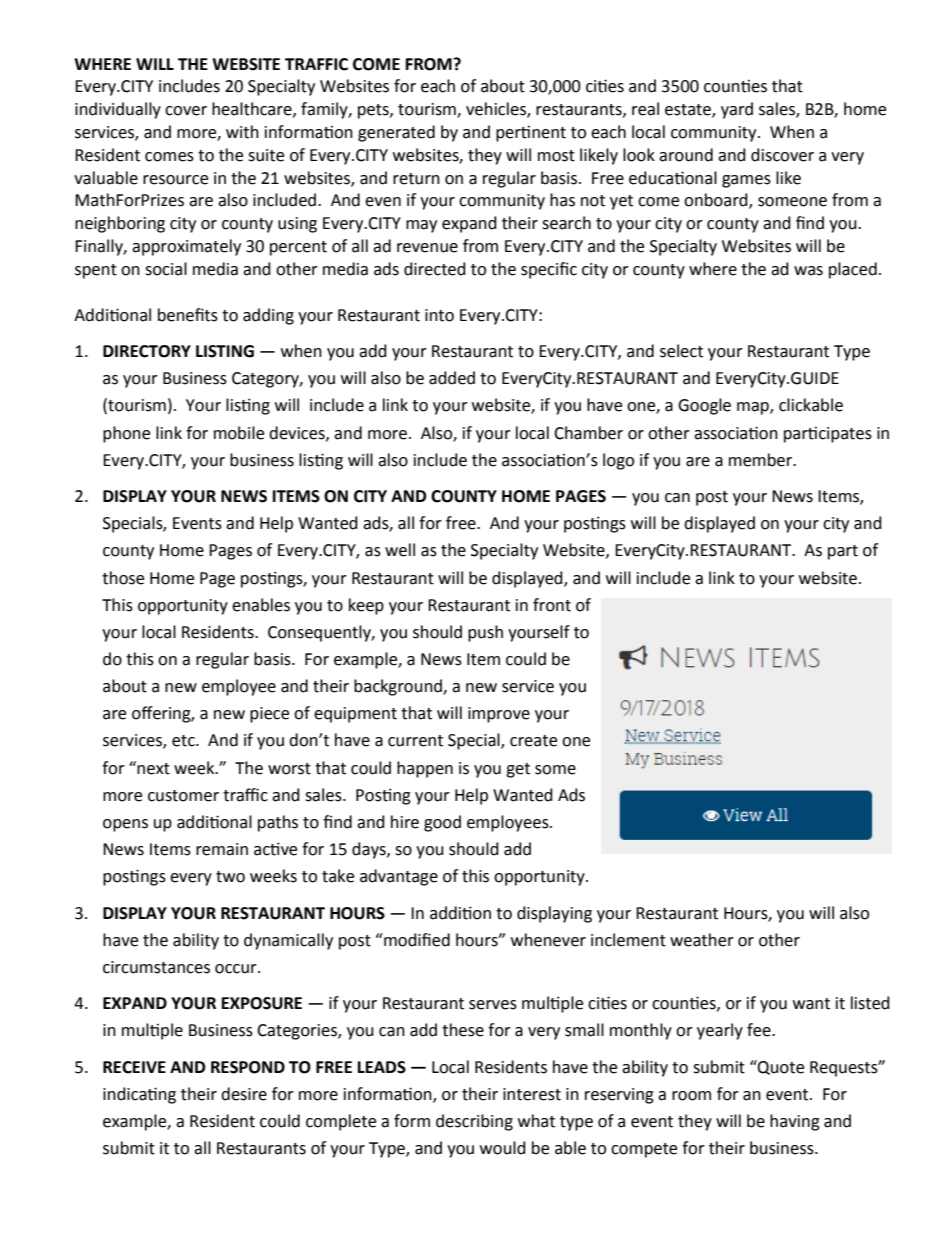 This screenshot has height=1233, width=952. Describe the element at coordinates (399, 877) in the screenshot. I see `advantage` at that location.
